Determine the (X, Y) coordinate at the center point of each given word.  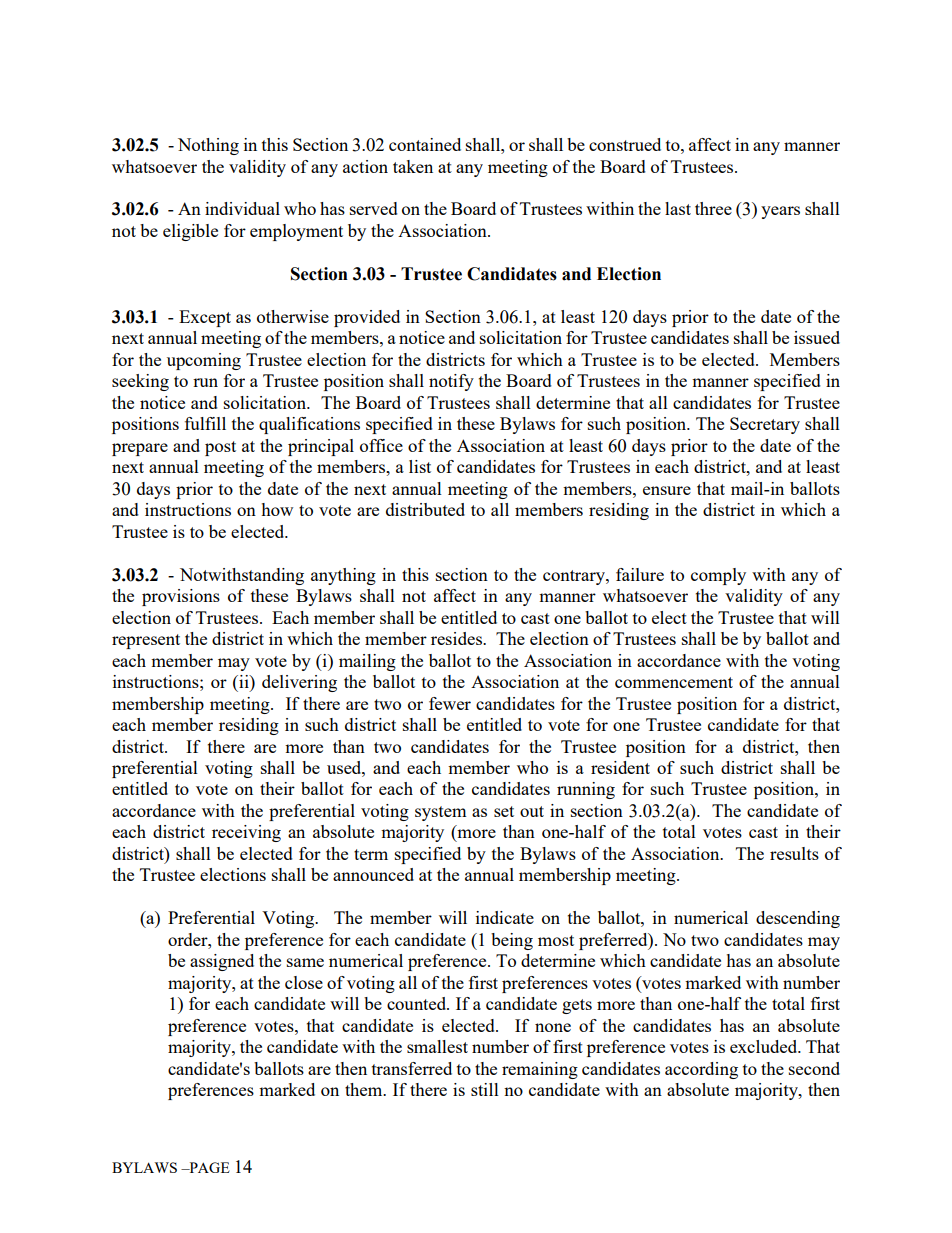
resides (457, 638)
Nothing (208, 146)
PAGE (208, 1167)
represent (146, 641)
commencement (674, 682)
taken (413, 166)
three (713, 208)
